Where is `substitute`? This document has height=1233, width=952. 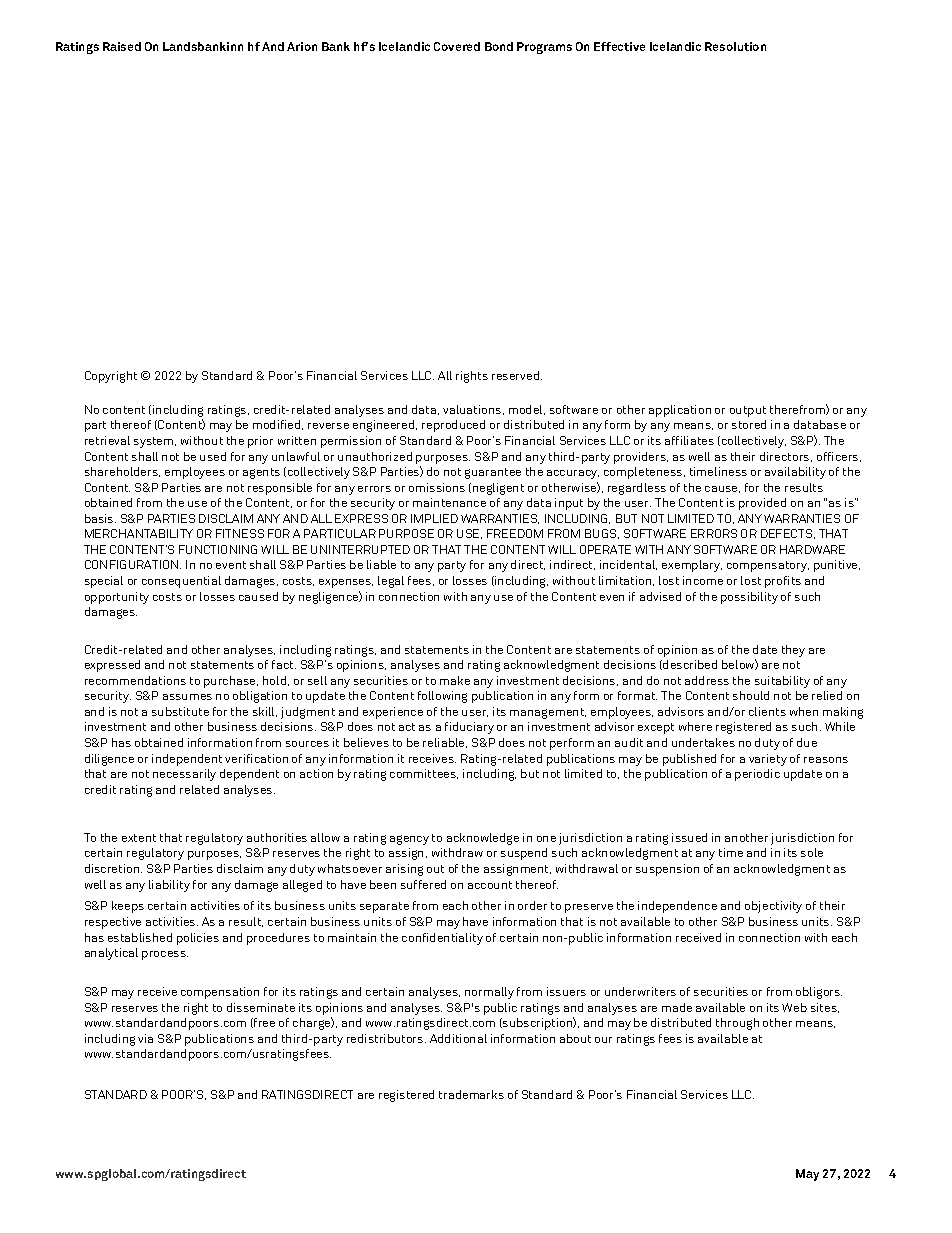
substitute is located at coordinates (180, 711).
